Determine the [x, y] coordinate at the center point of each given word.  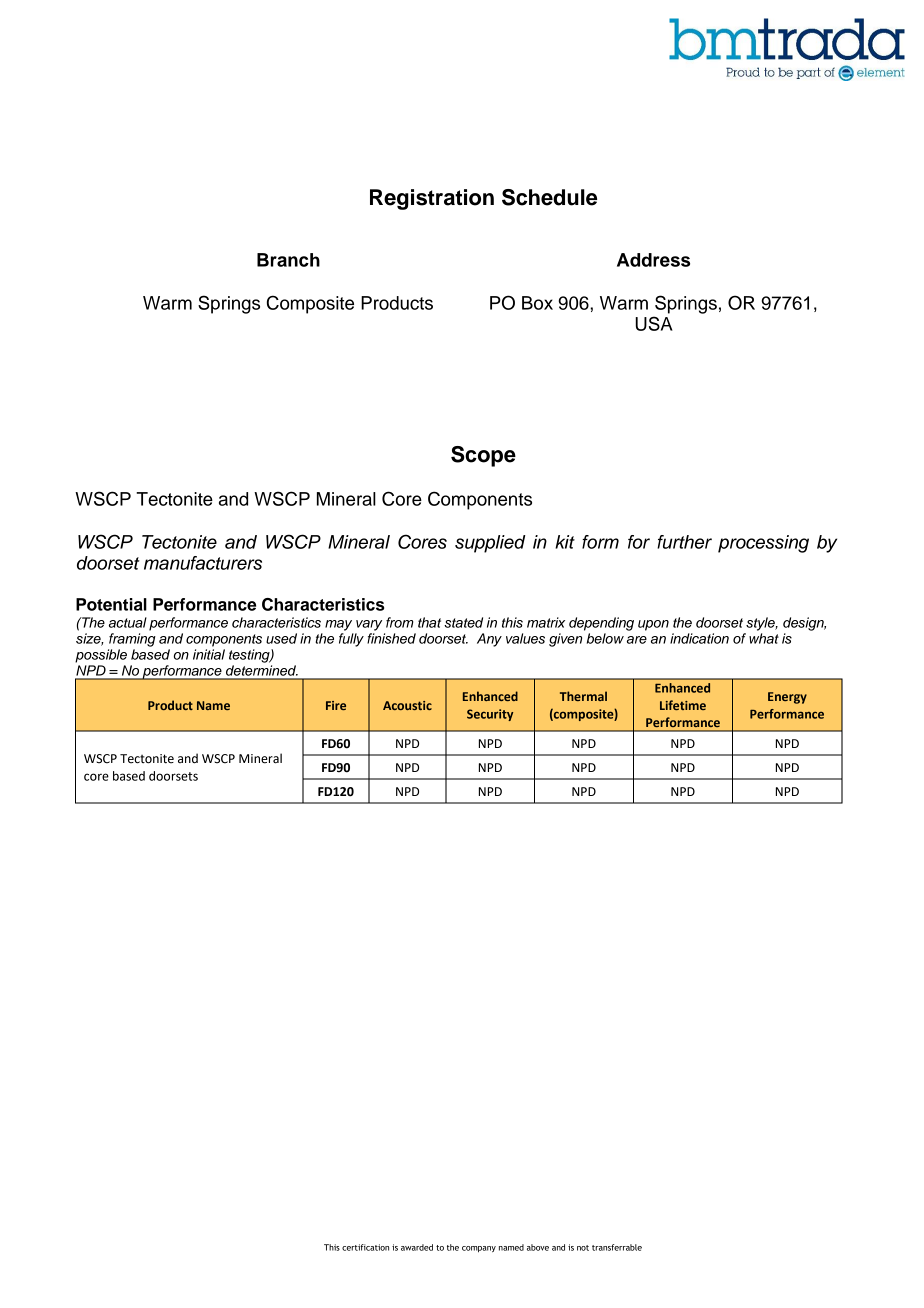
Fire [336, 705]
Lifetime [683, 705]
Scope [483, 456]
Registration [432, 199]
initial [209, 654]
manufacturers [203, 563]
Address [653, 260]
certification [365, 1247]
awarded [417, 1247]
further [684, 542]
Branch [288, 260]
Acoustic [407, 705]
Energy [787, 698]
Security [490, 715]
